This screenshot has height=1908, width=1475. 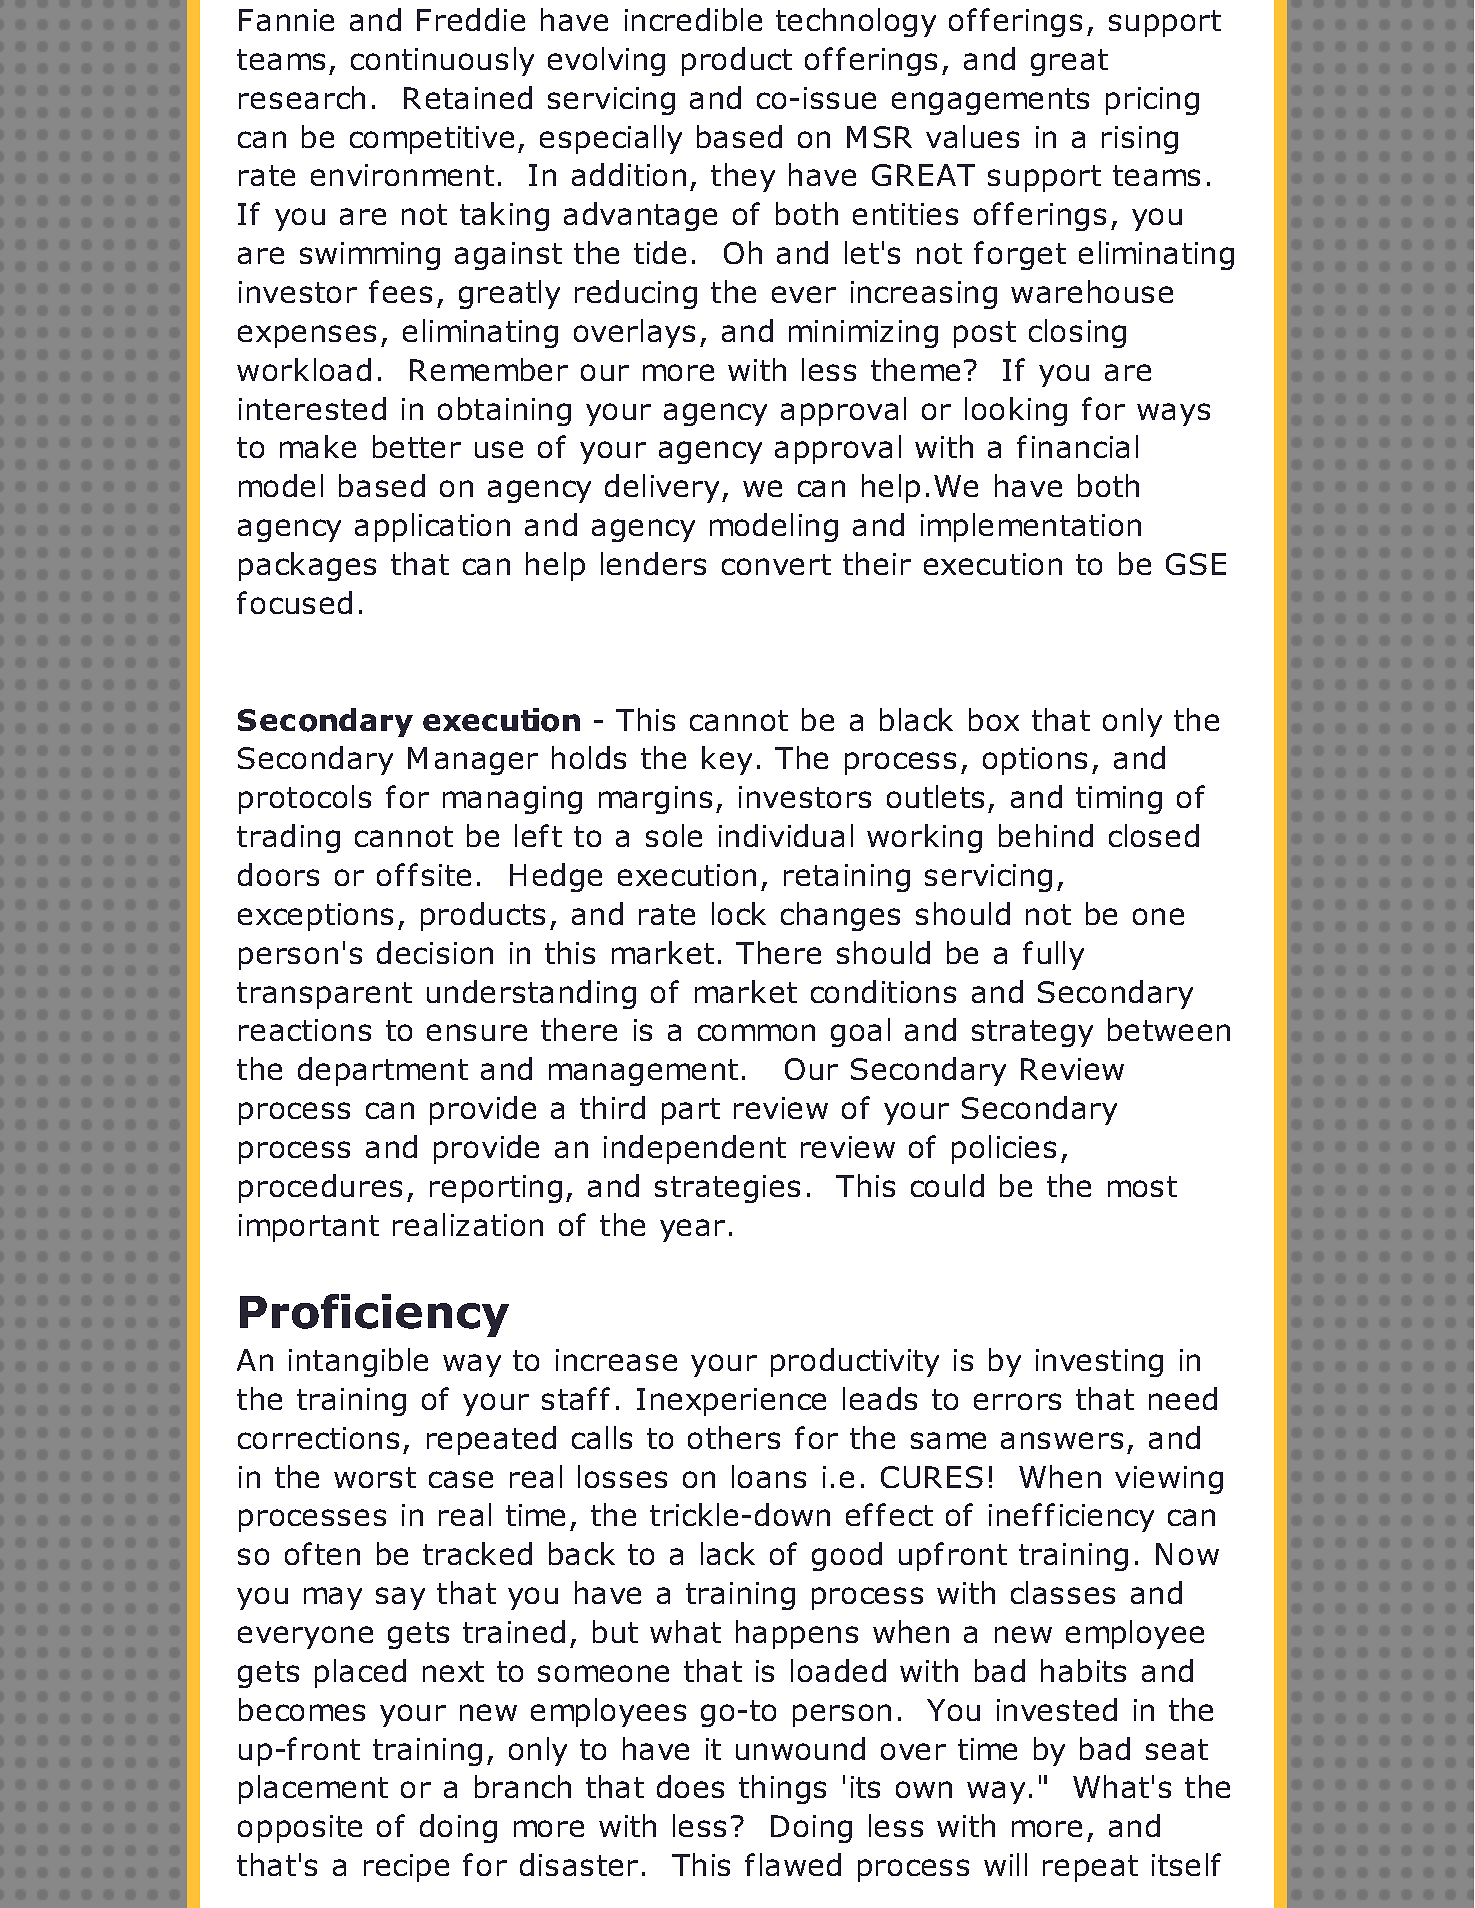 I want to click on continuously, so click(x=442, y=61).
